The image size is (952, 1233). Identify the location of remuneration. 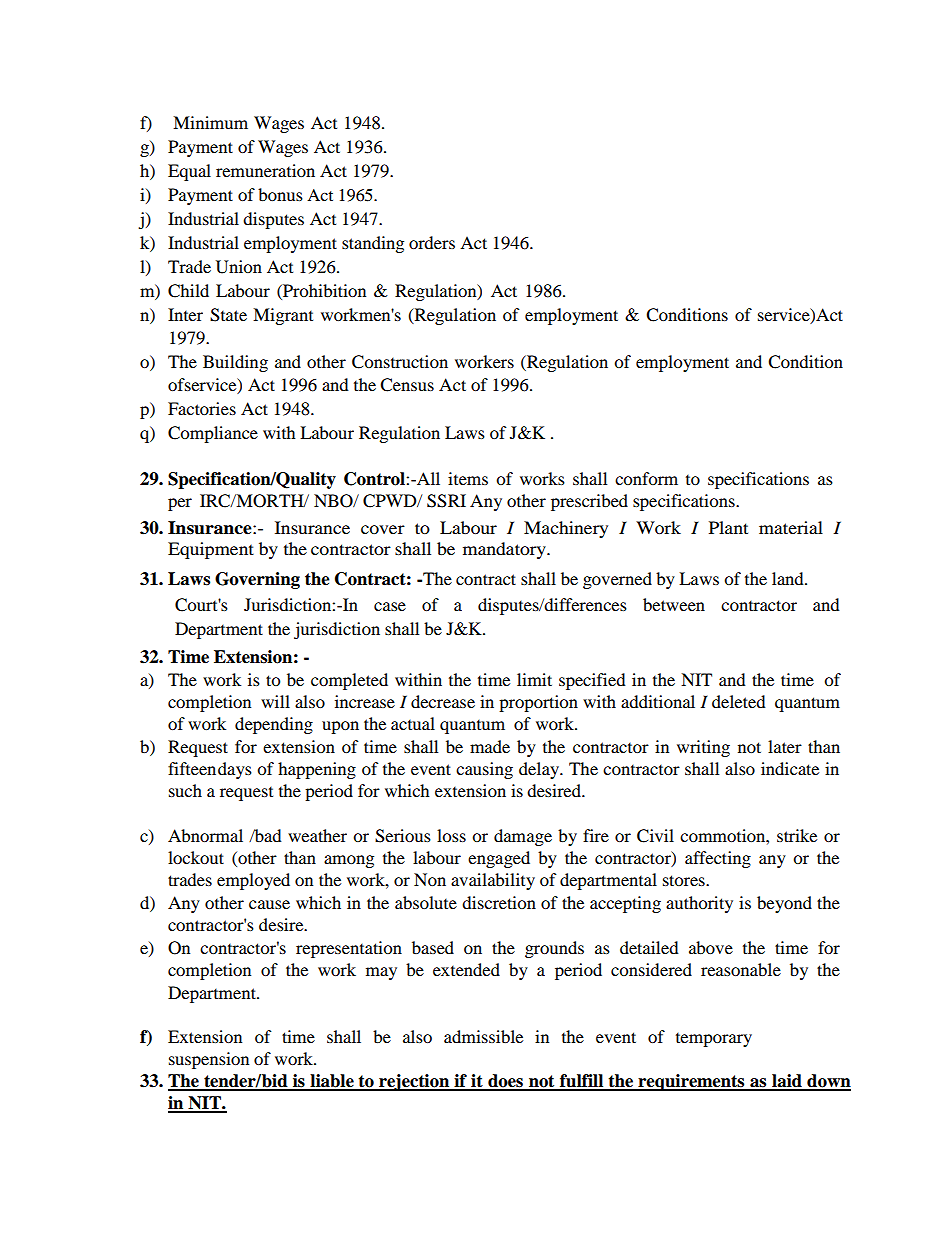
(265, 170).
